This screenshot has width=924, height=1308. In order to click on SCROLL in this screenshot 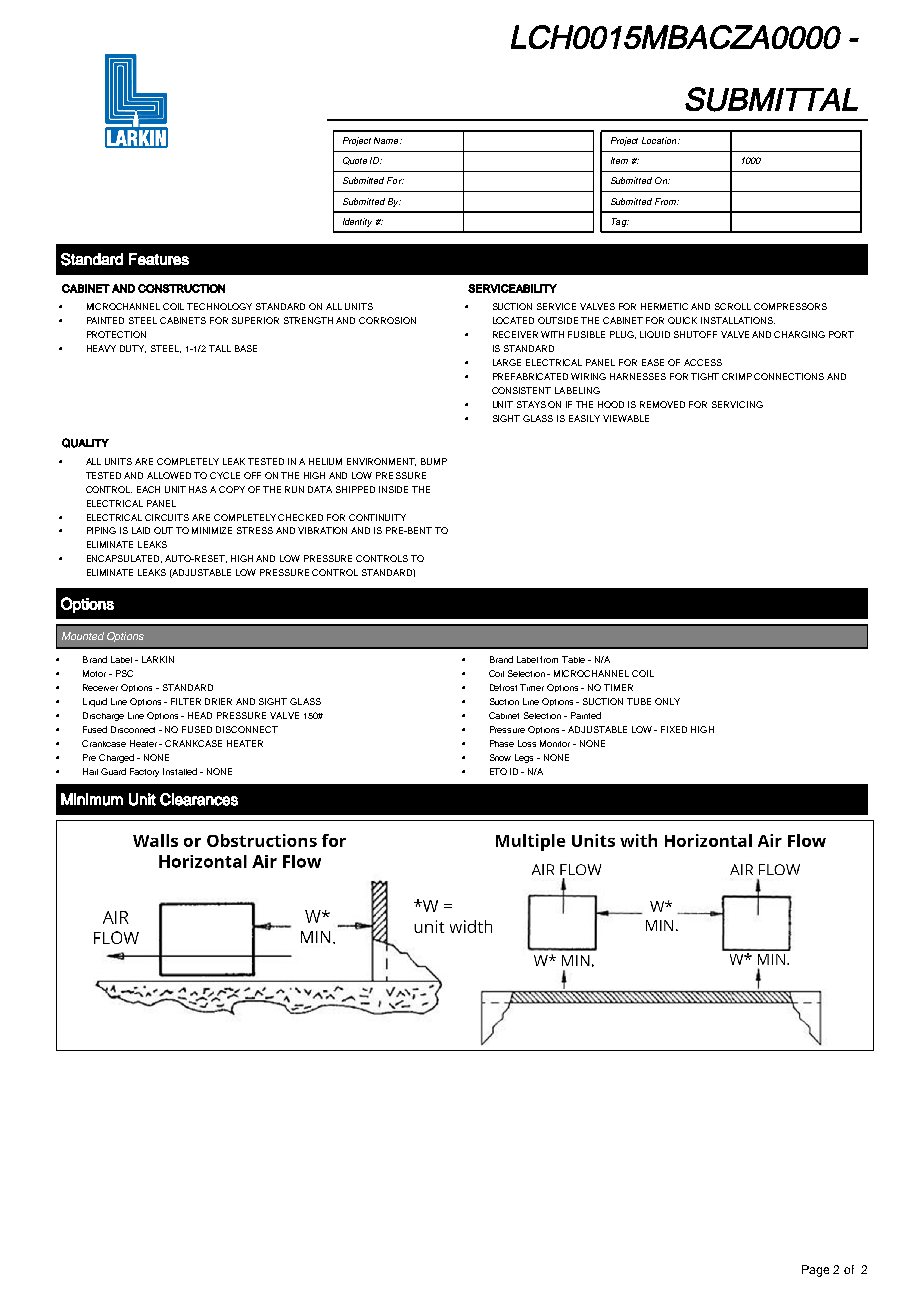, I will do `click(733, 306)`.
